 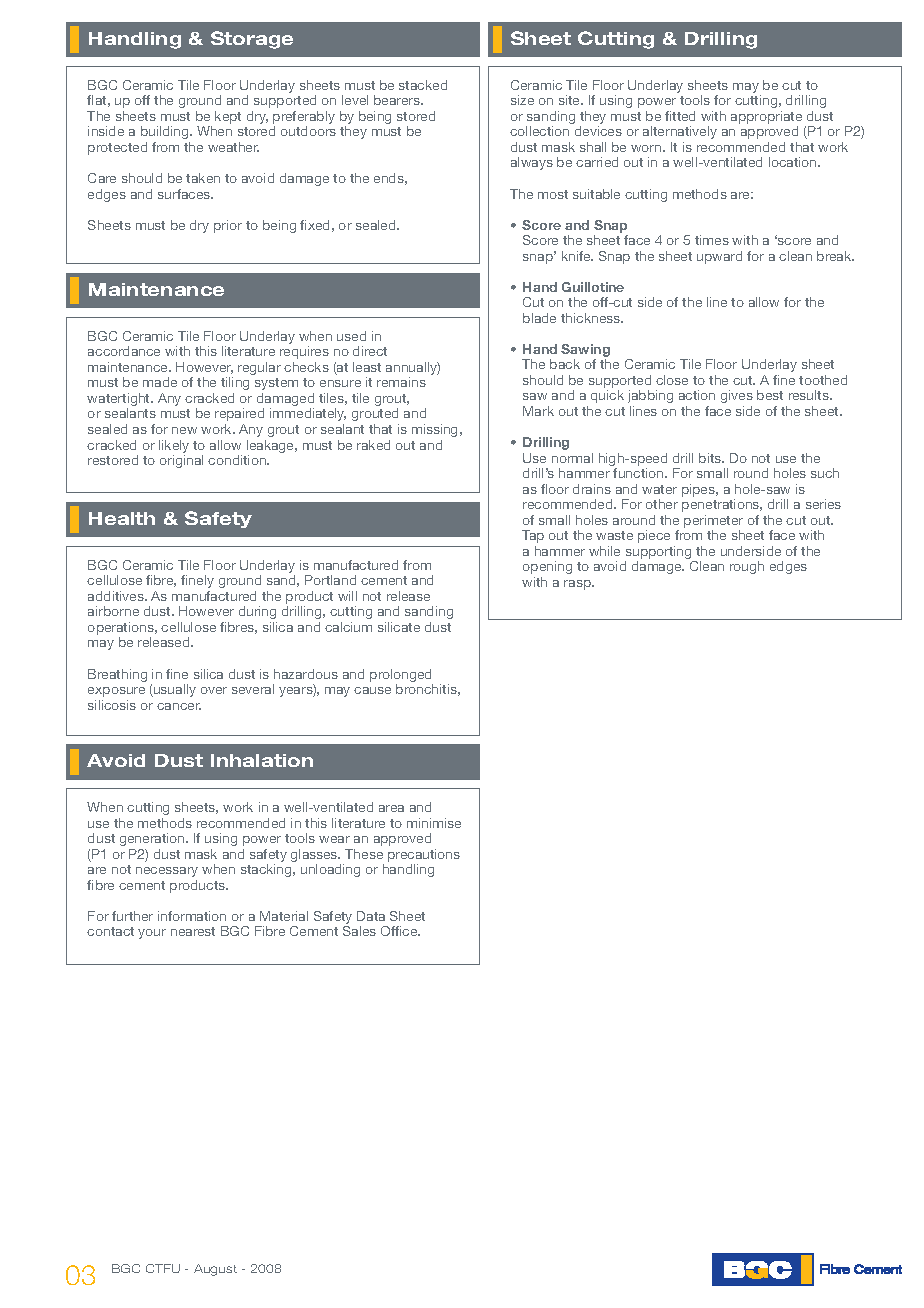 I want to click on original, so click(x=181, y=461).
